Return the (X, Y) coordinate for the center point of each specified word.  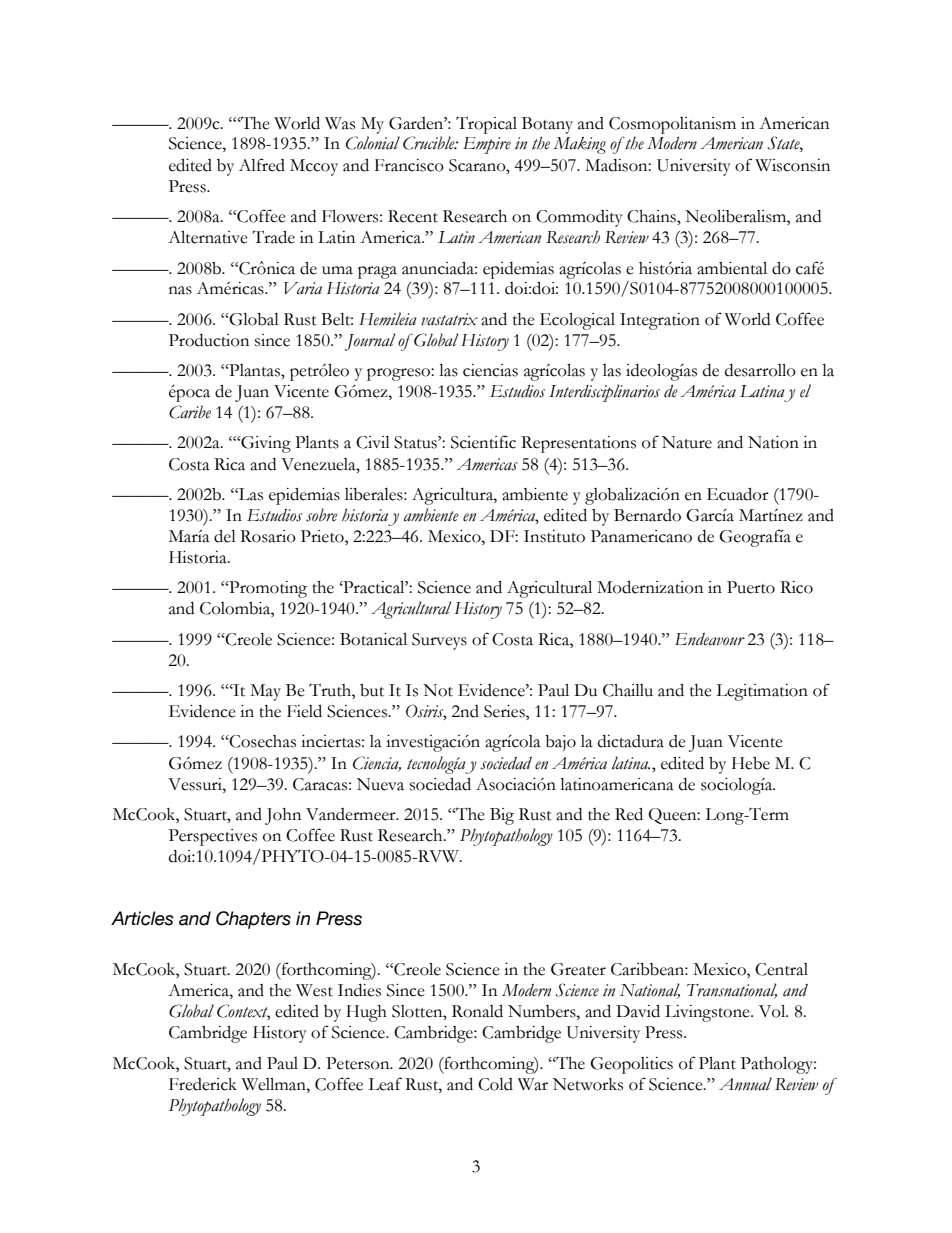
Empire (487, 145)
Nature (687, 442)
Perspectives (213, 837)
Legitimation (762, 692)
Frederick (203, 1084)
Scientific (483, 442)
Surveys (439, 641)
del (225, 536)
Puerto (751, 587)
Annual (745, 1084)
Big (502, 816)
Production (209, 340)
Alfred (262, 165)
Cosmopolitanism (672, 125)
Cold (495, 1084)
